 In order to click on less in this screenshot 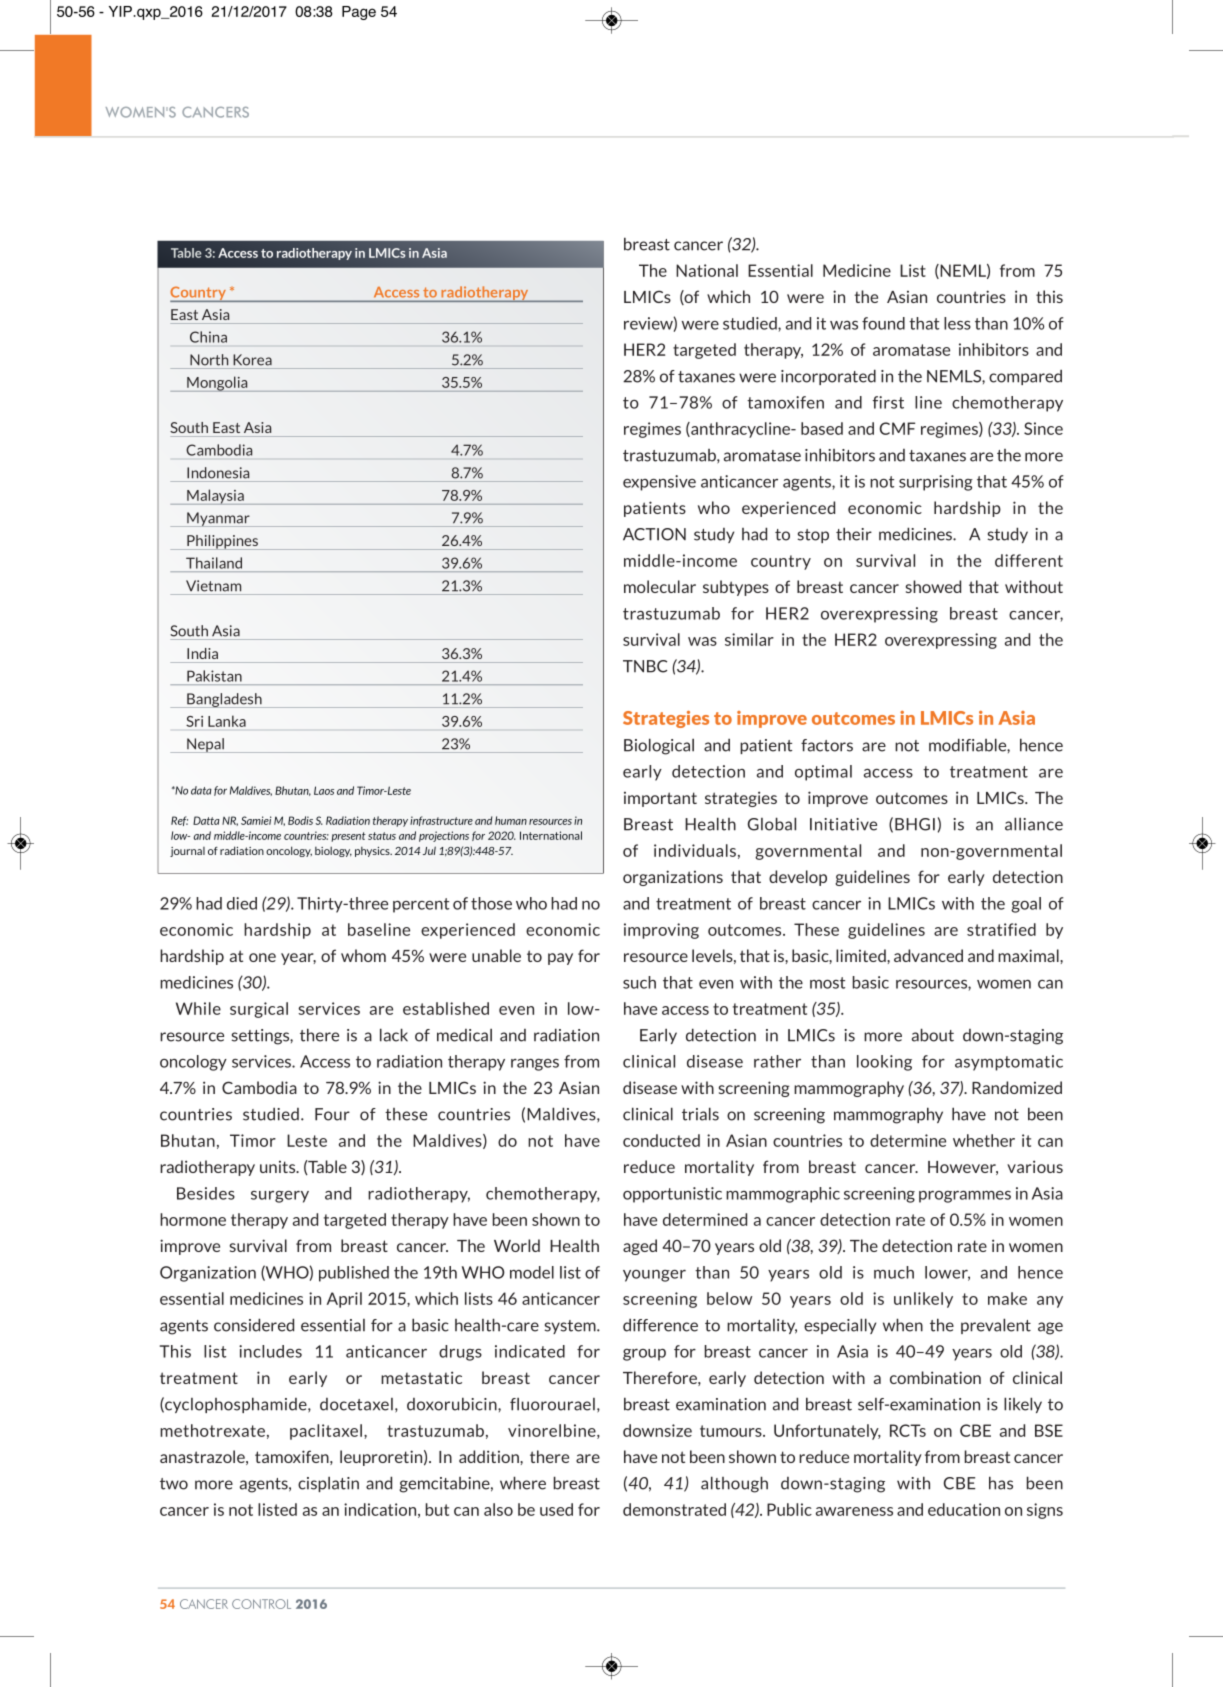, I will do `click(957, 323)`.
